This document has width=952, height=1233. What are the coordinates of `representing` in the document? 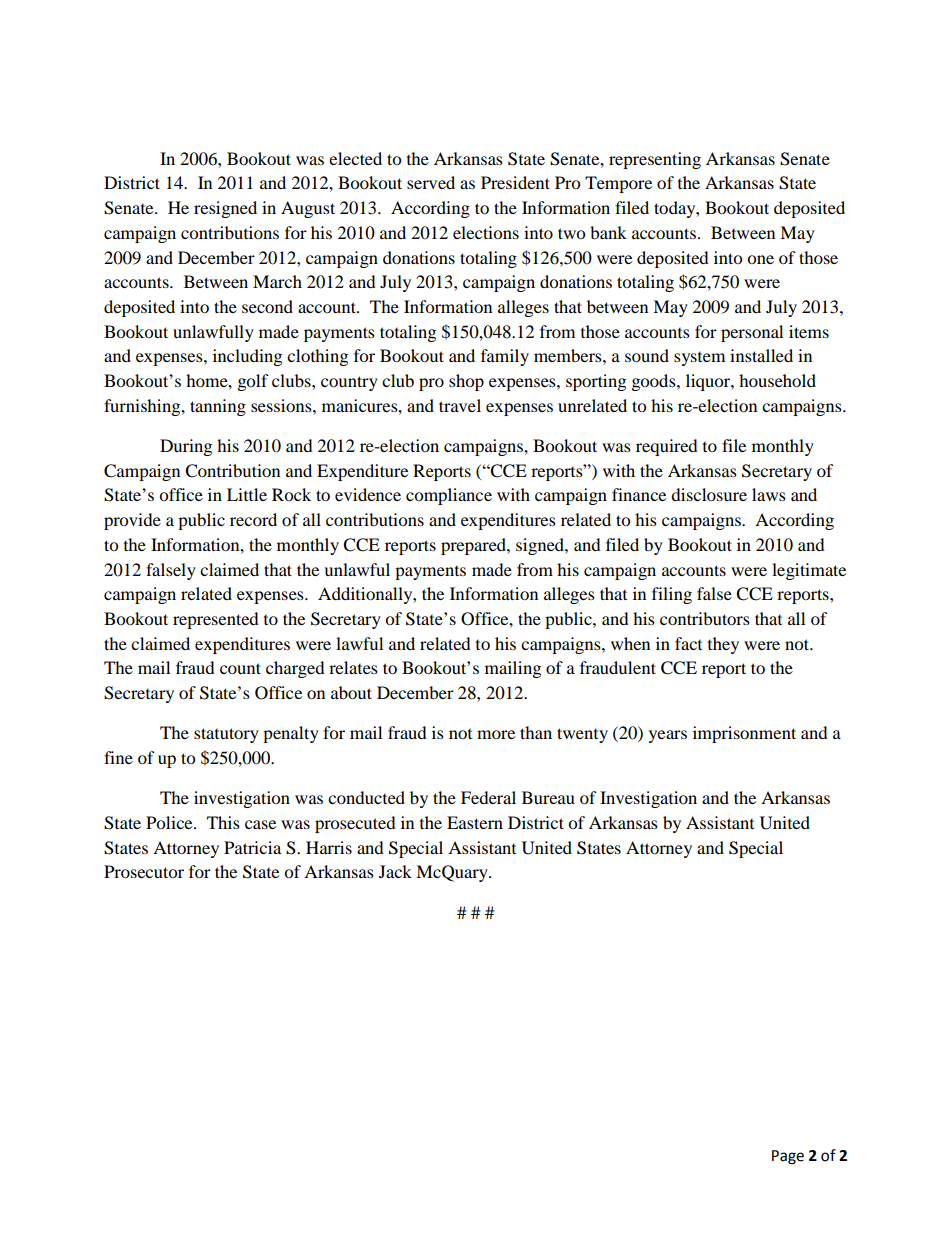 It's located at (655, 160).
